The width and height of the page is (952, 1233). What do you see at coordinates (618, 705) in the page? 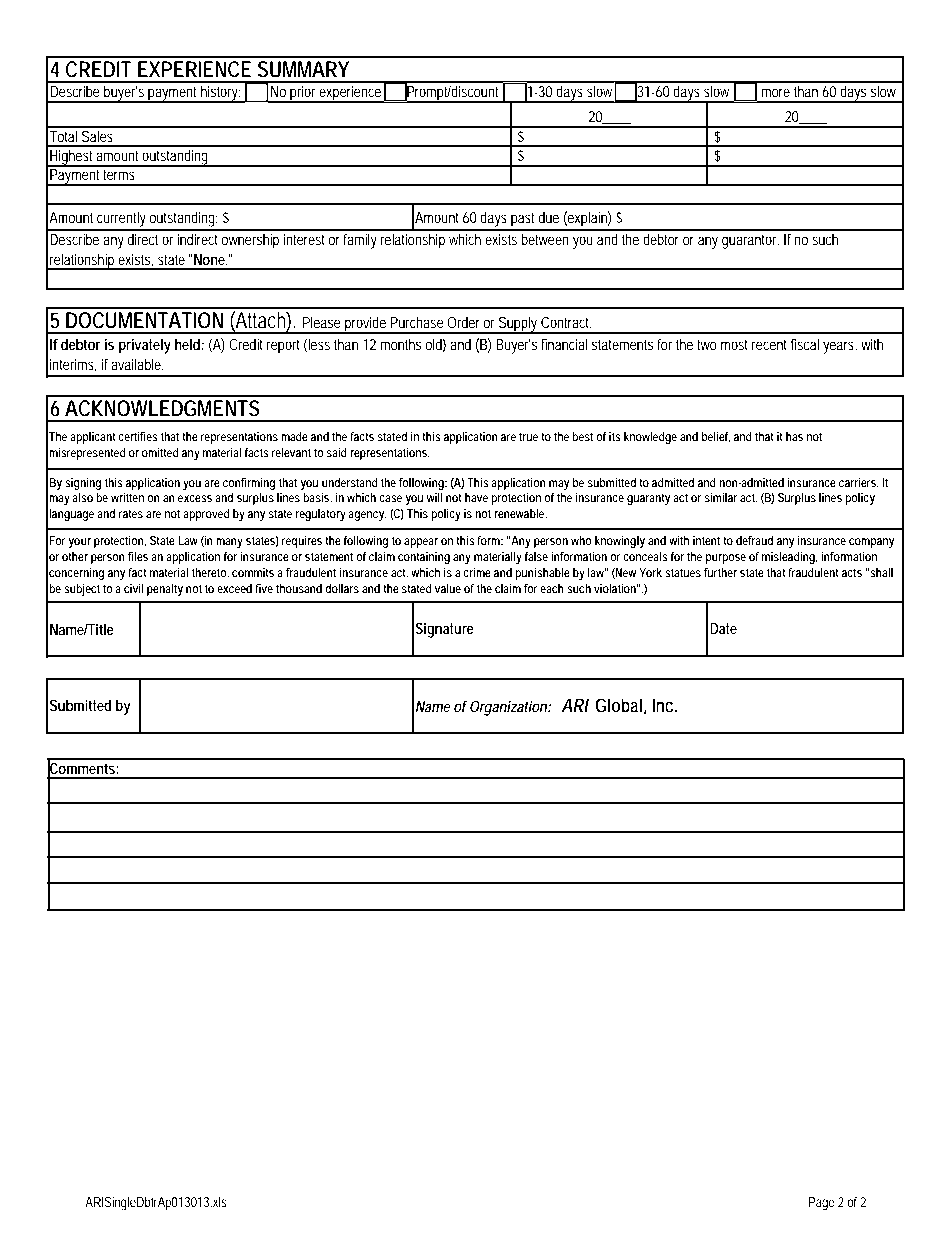
I see `Global` at bounding box center [618, 705].
